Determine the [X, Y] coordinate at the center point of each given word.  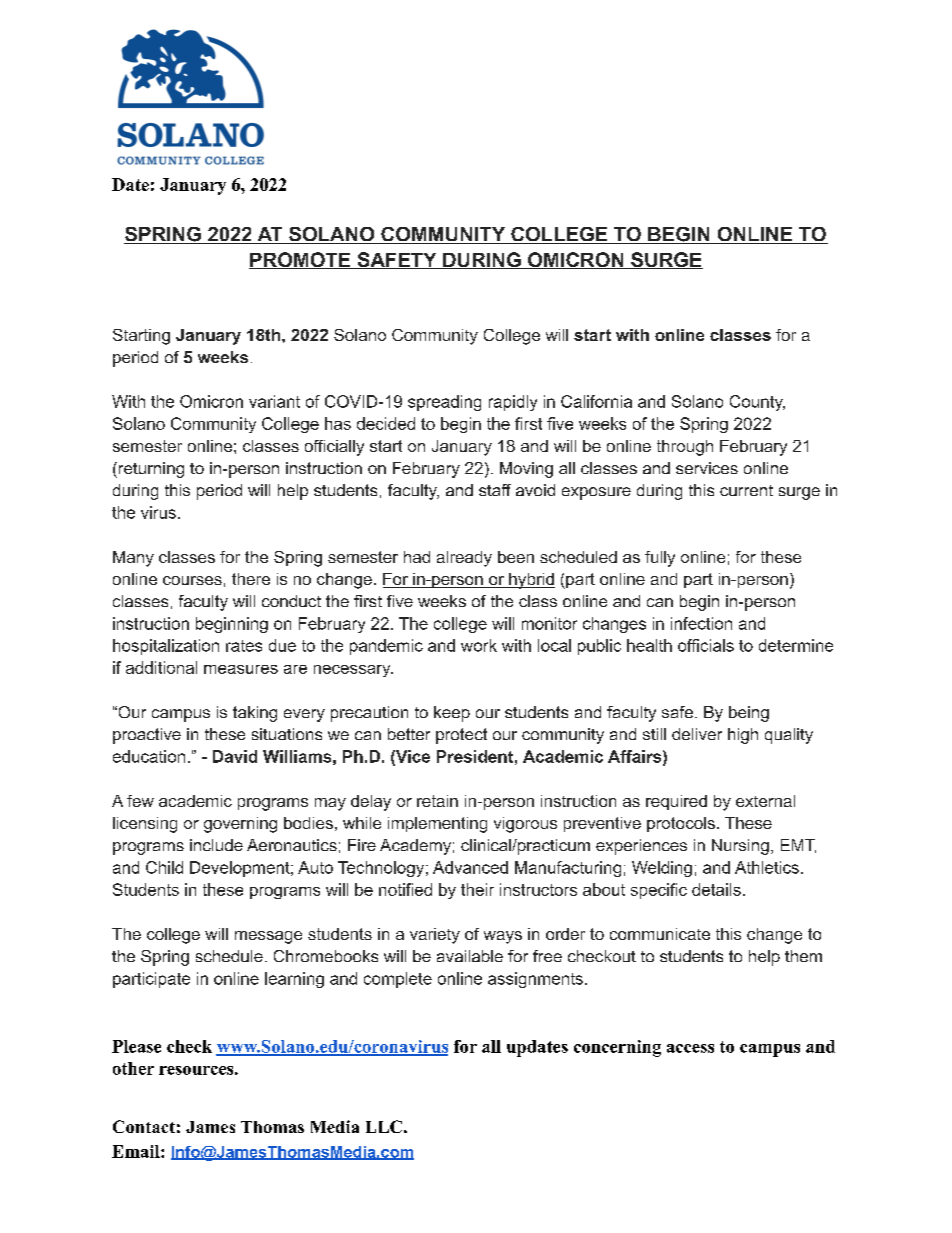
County [757, 403]
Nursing [740, 847]
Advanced [470, 867]
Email [137, 1151]
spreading [444, 403]
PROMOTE [301, 260]
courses [192, 580]
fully [660, 559]
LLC [384, 1126]
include [216, 845]
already [464, 559]
